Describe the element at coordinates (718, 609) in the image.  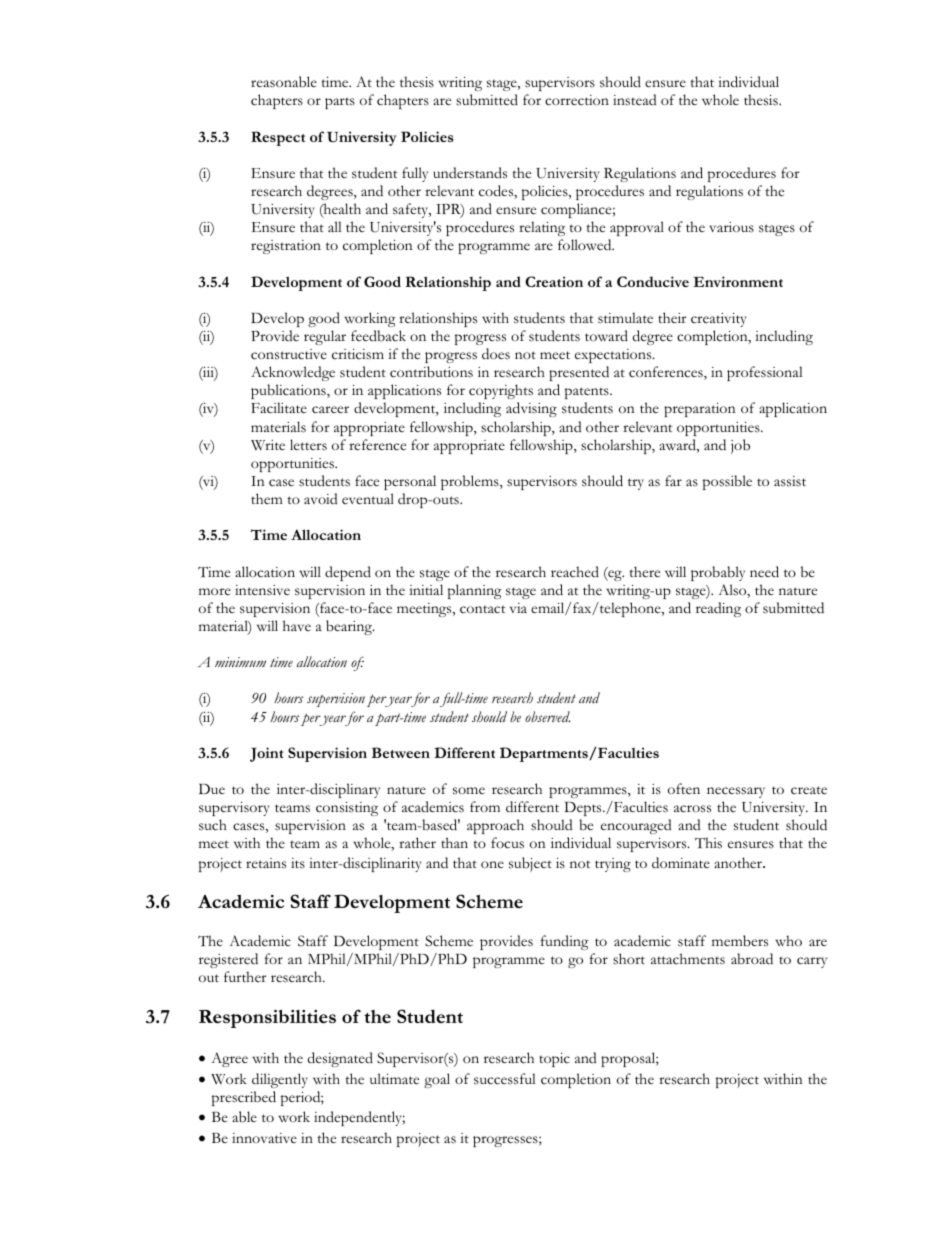
I see `reading` at that location.
